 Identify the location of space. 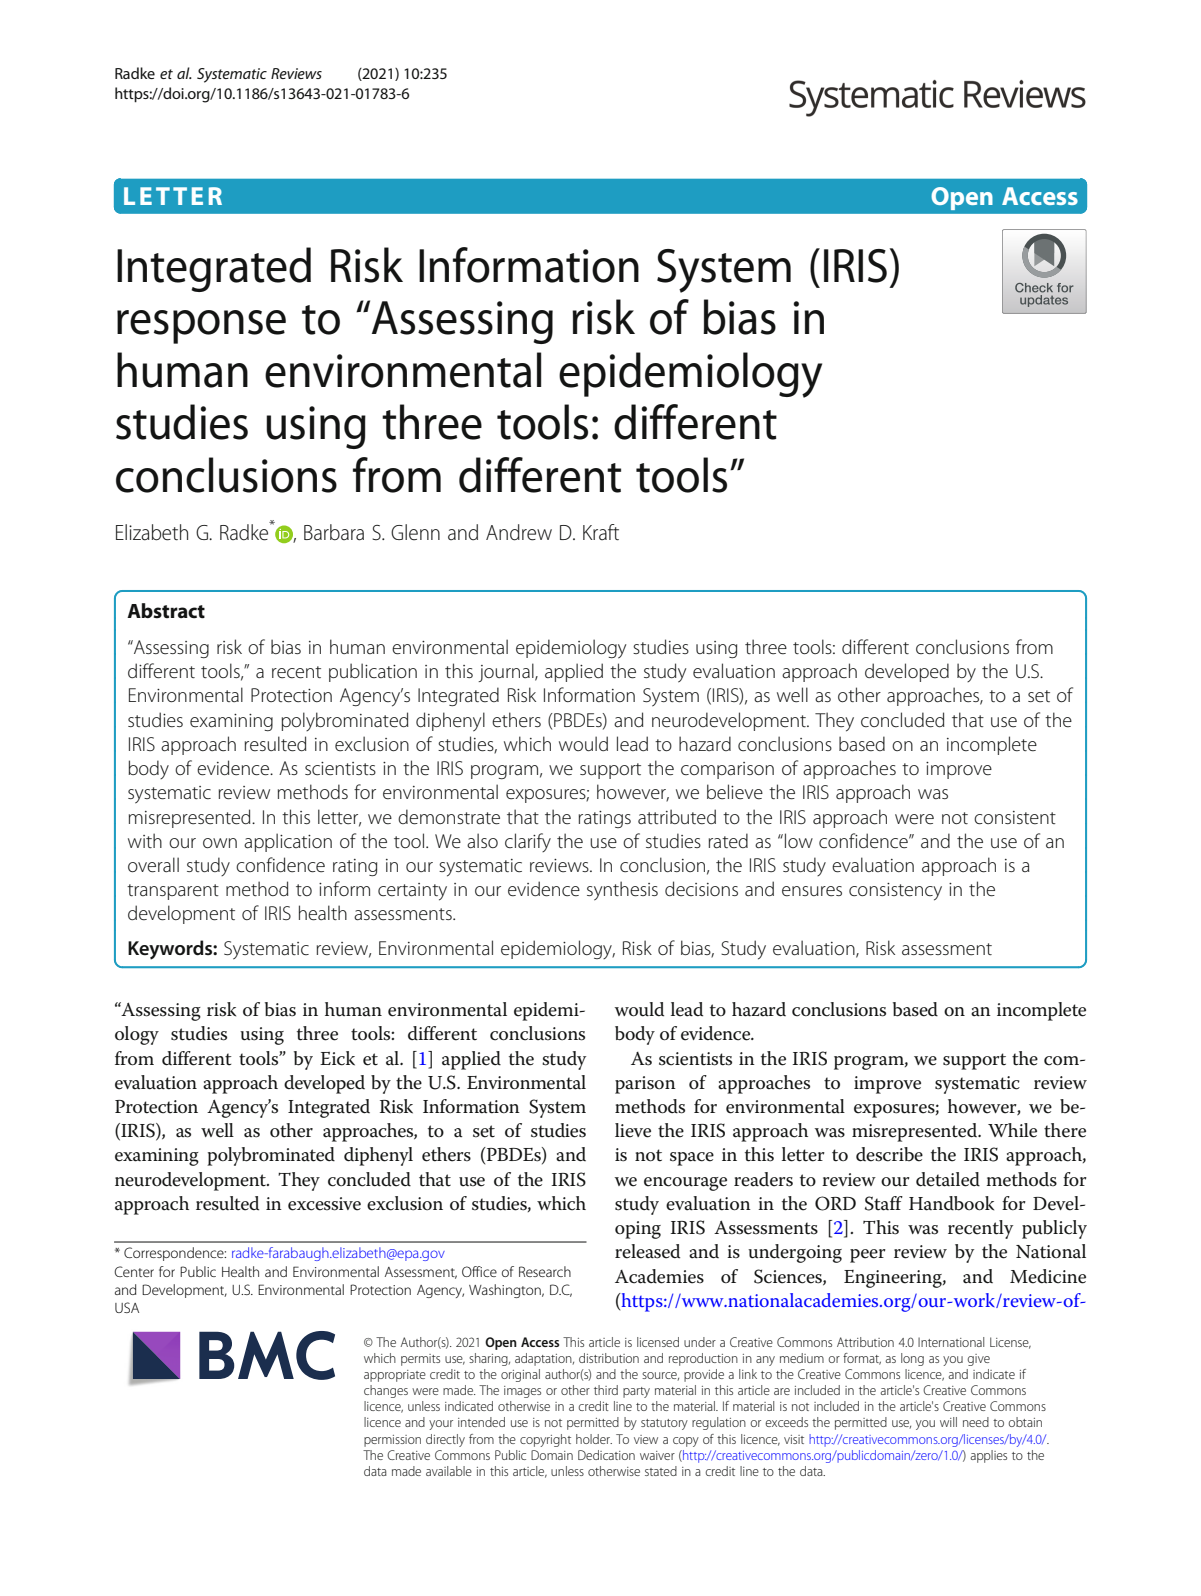
(692, 1159).
